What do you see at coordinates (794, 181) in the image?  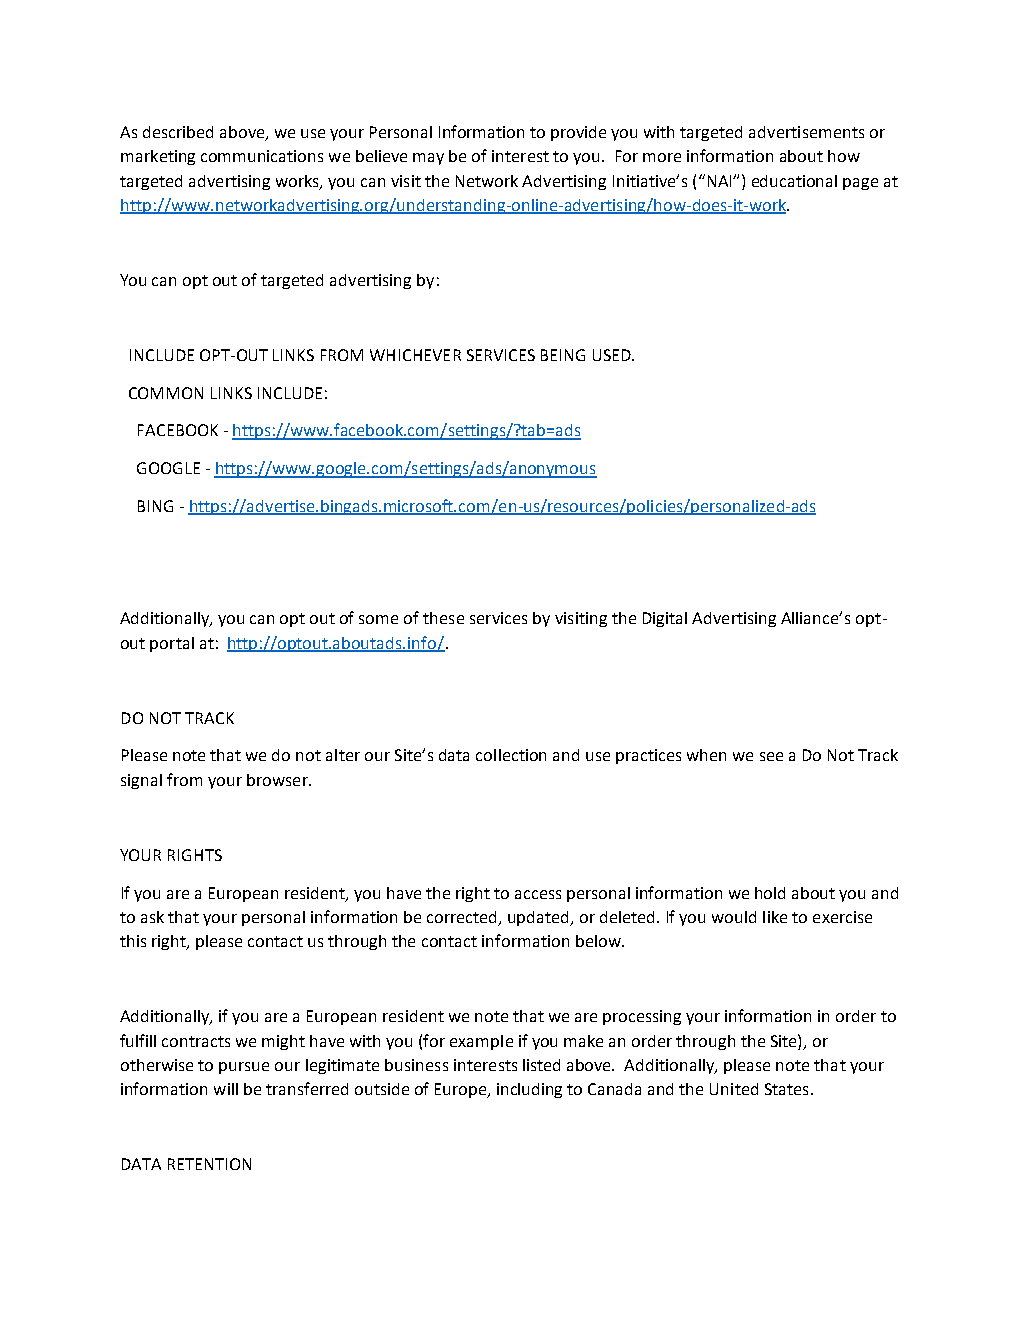 I see `educational` at bounding box center [794, 181].
